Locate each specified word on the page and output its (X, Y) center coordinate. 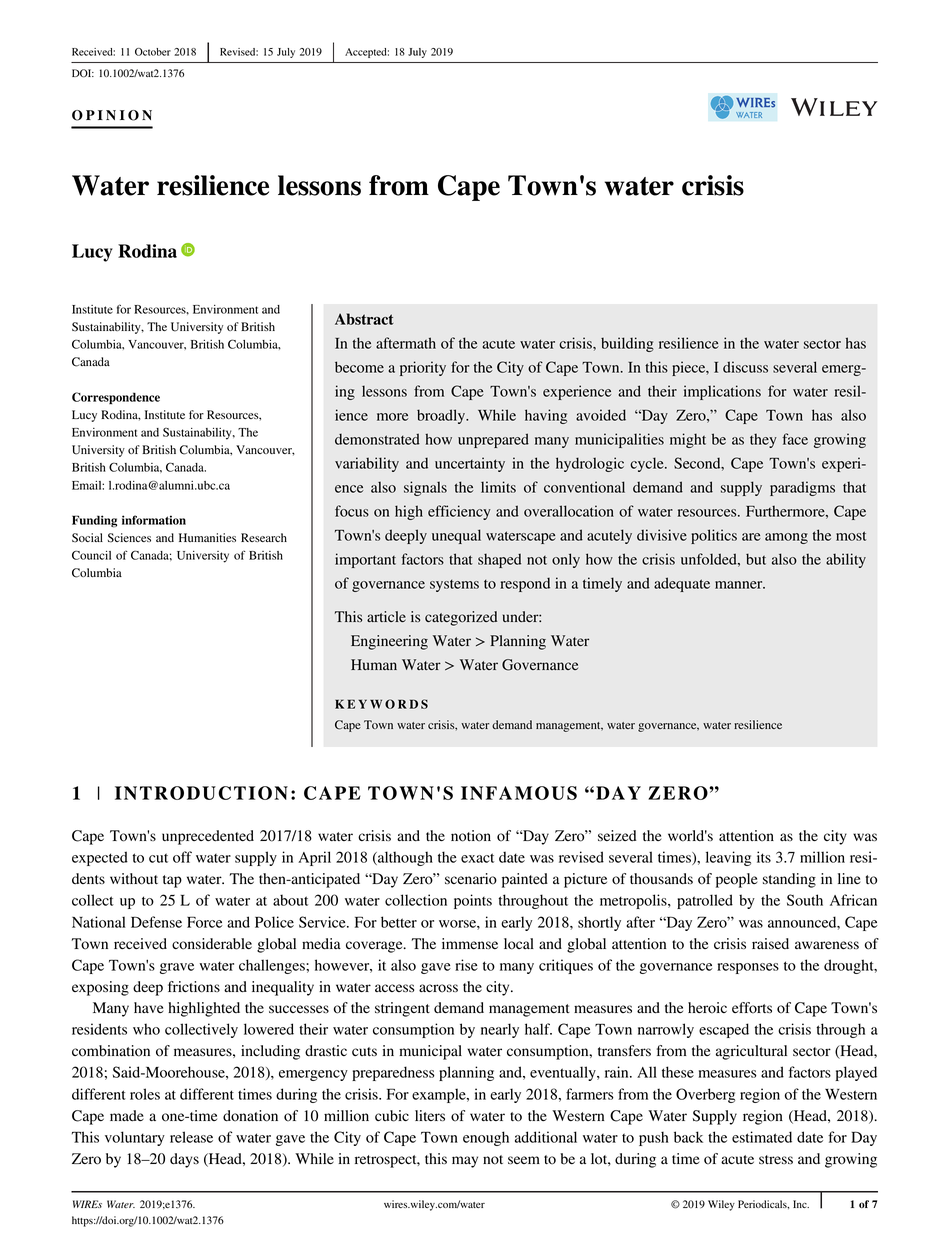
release (191, 1137)
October (153, 52)
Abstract (364, 319)
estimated (762, 1137)
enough (486, 1138)
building (627, 344)
